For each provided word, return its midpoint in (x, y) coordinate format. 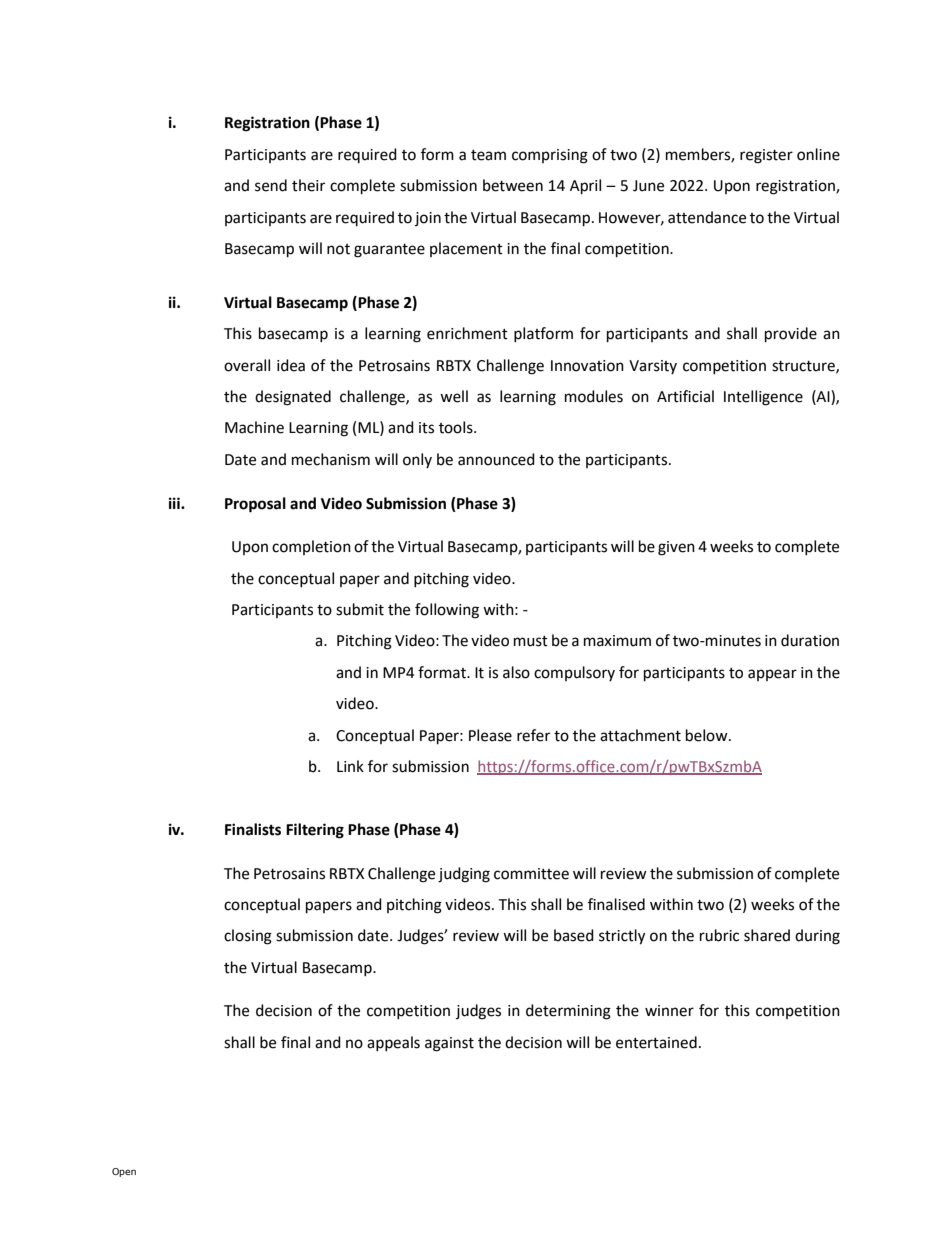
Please (490, 735)
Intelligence (763, 398)
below (708, 735)
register (766, 156)
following (447, 611)
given (676, 548)
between (513, 185)
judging (464, 875)
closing (248, 937)
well (454, 396)
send (271, 185)
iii (175, 503)
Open (124, 1172)
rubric (719, 935)
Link (350, 766)
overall (247, 365)
